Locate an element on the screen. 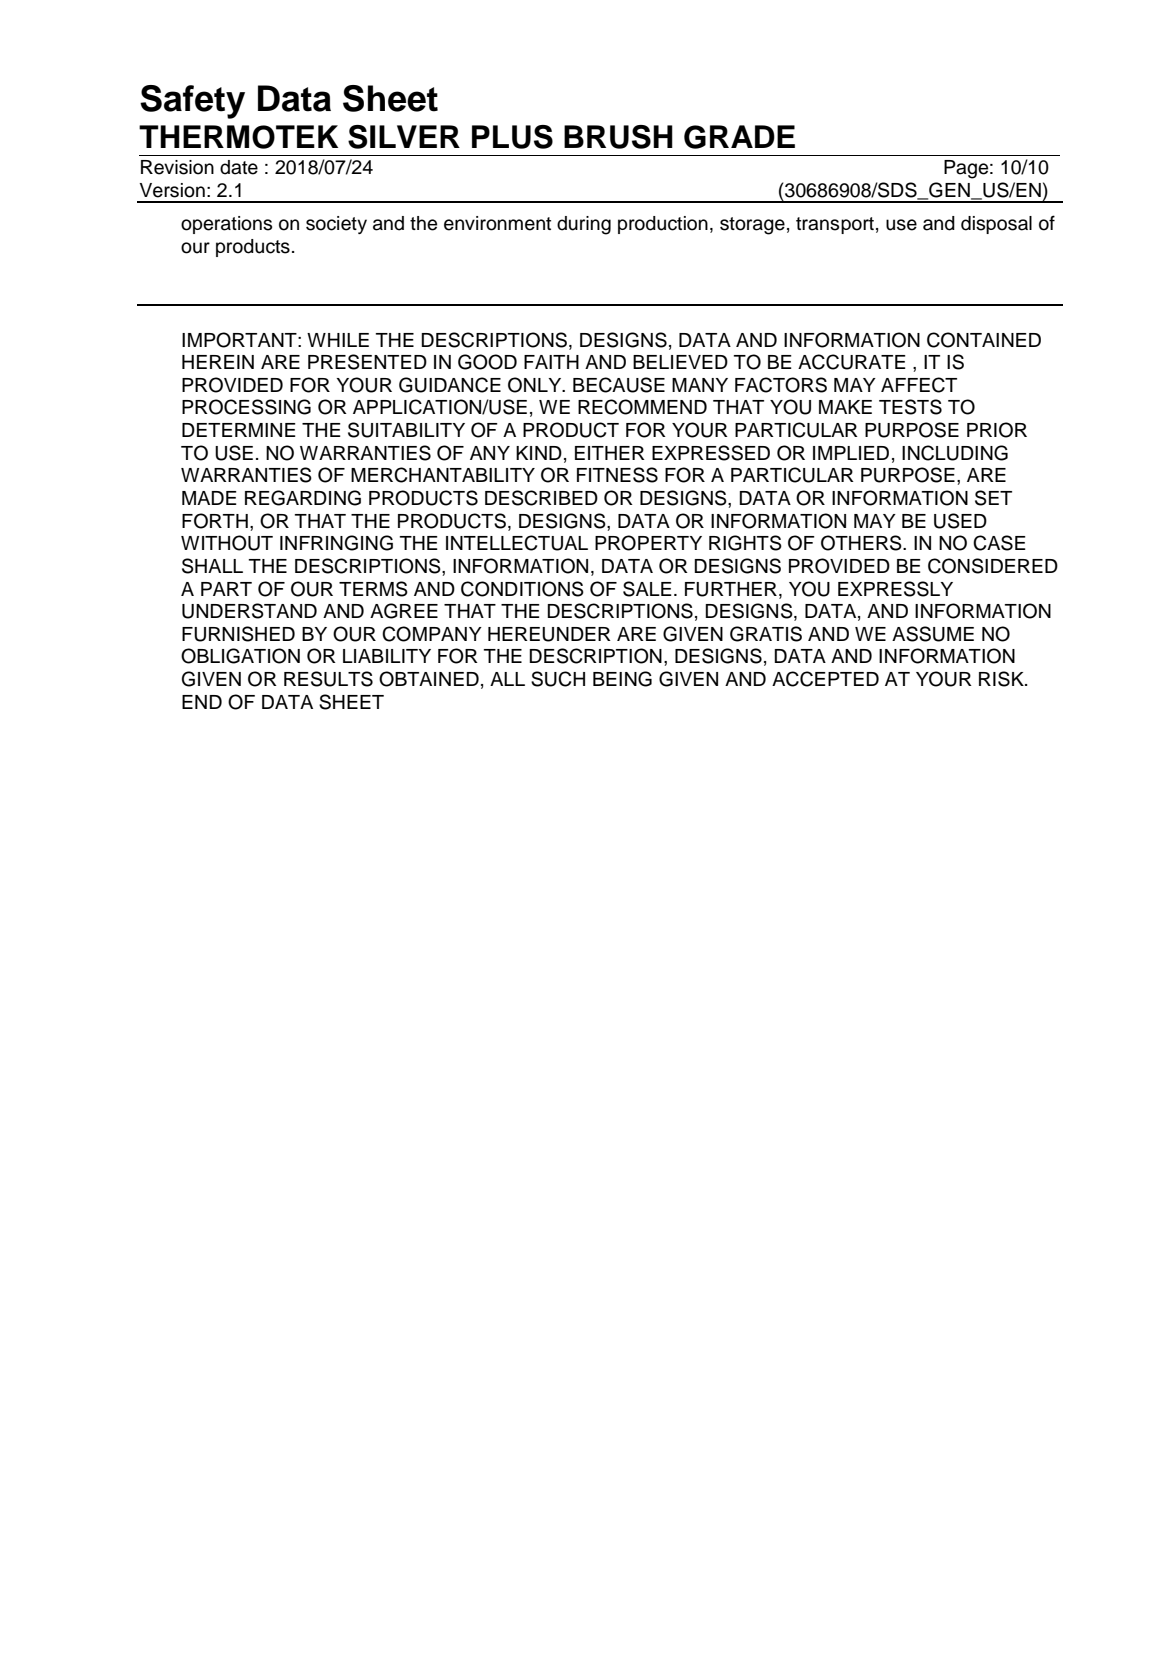 This screenshot has width=1171, height=1656. IMPLIED is located at coordinates (851, 453).
